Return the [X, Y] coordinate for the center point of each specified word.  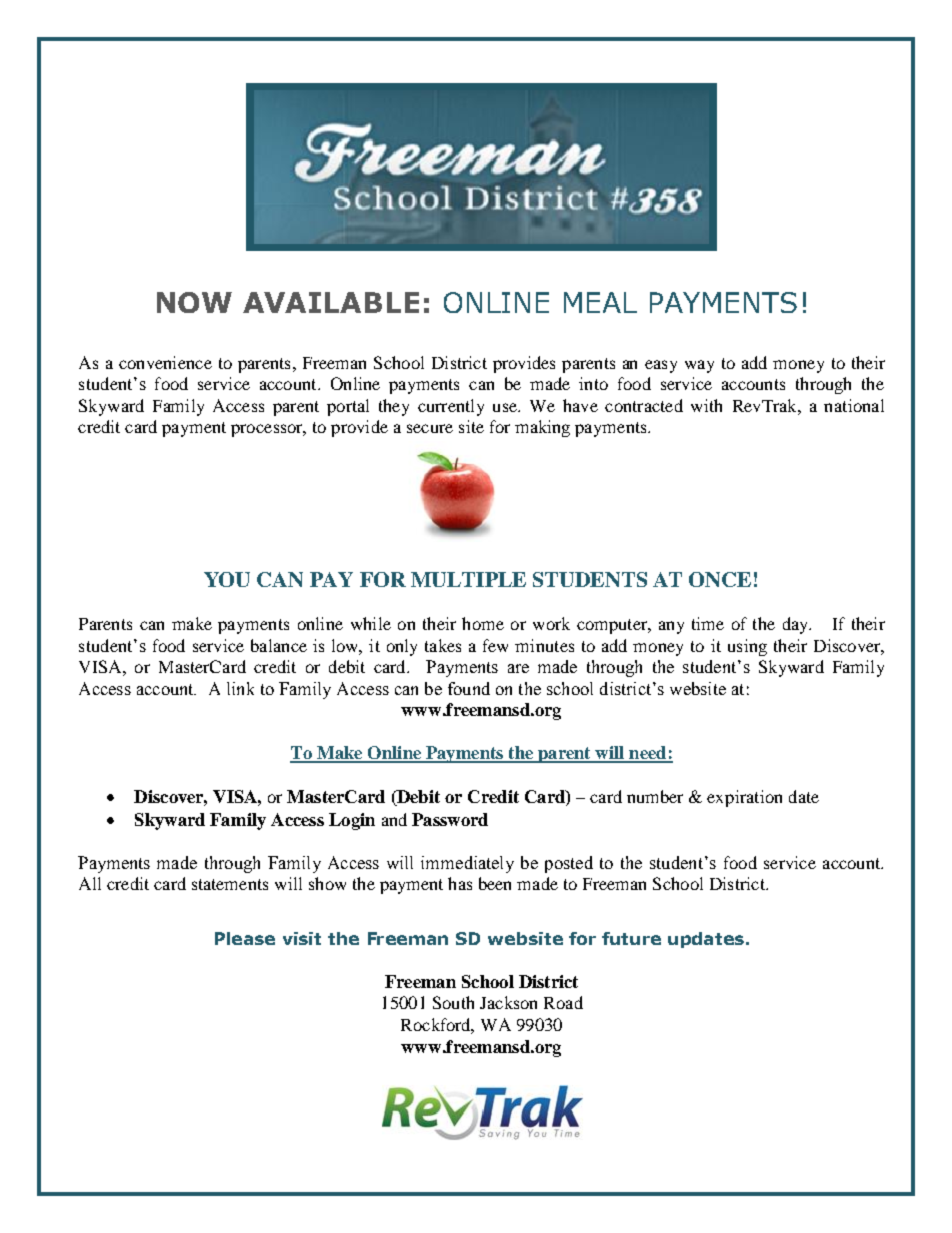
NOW [194, 302]
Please [245, 938]
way [699, 366]
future [631, 938]
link [240, 688]
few [495, 645]
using [747, 647]
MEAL [600, 302]
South [453, 1002]
